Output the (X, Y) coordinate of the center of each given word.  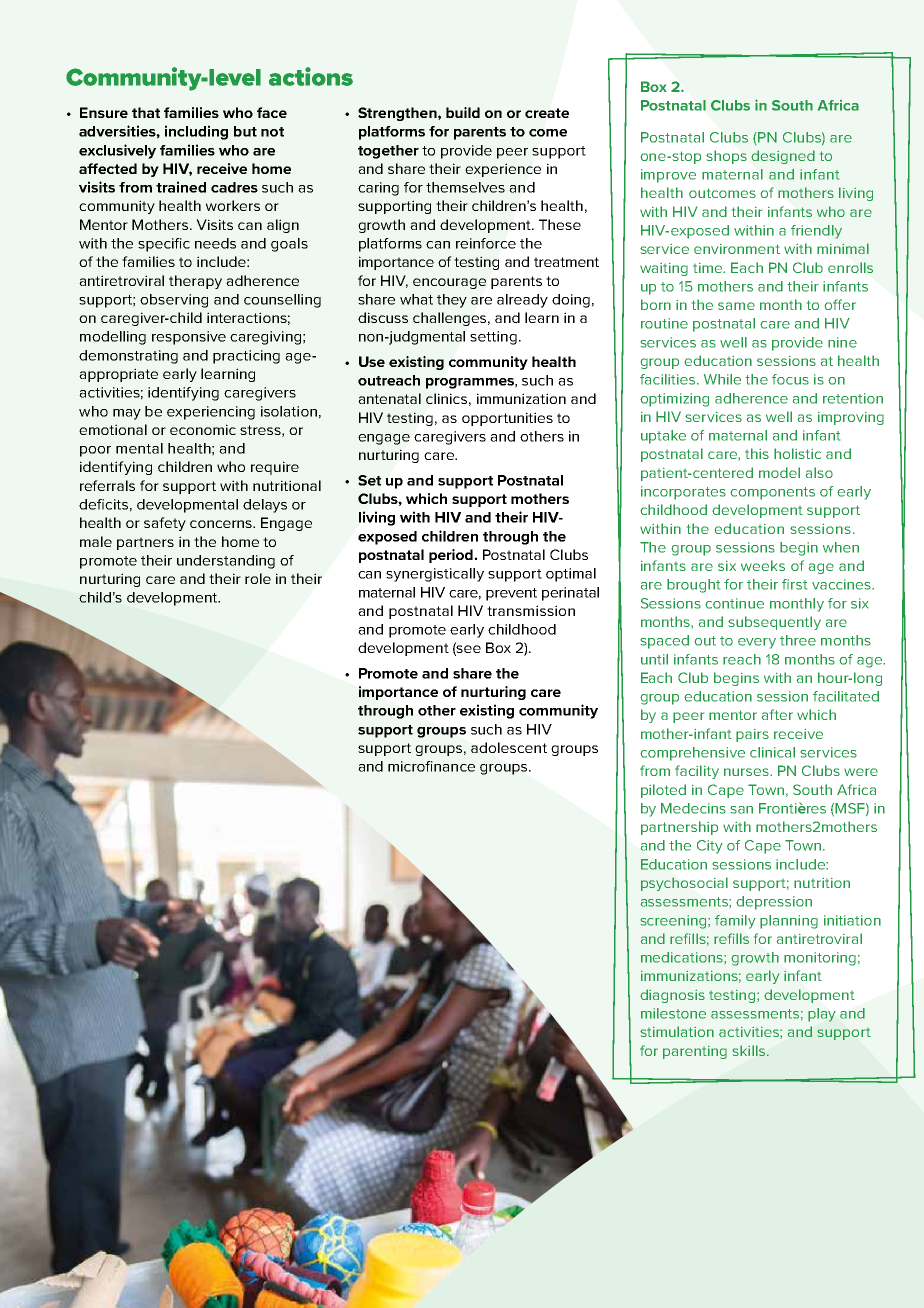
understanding (226, 562)
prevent (511, 594)
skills (750, 1050)
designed (783, 157)
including (196, 132)
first (794, 584)
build (463, 112)
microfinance (431, 766)
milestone (673, 1013)
